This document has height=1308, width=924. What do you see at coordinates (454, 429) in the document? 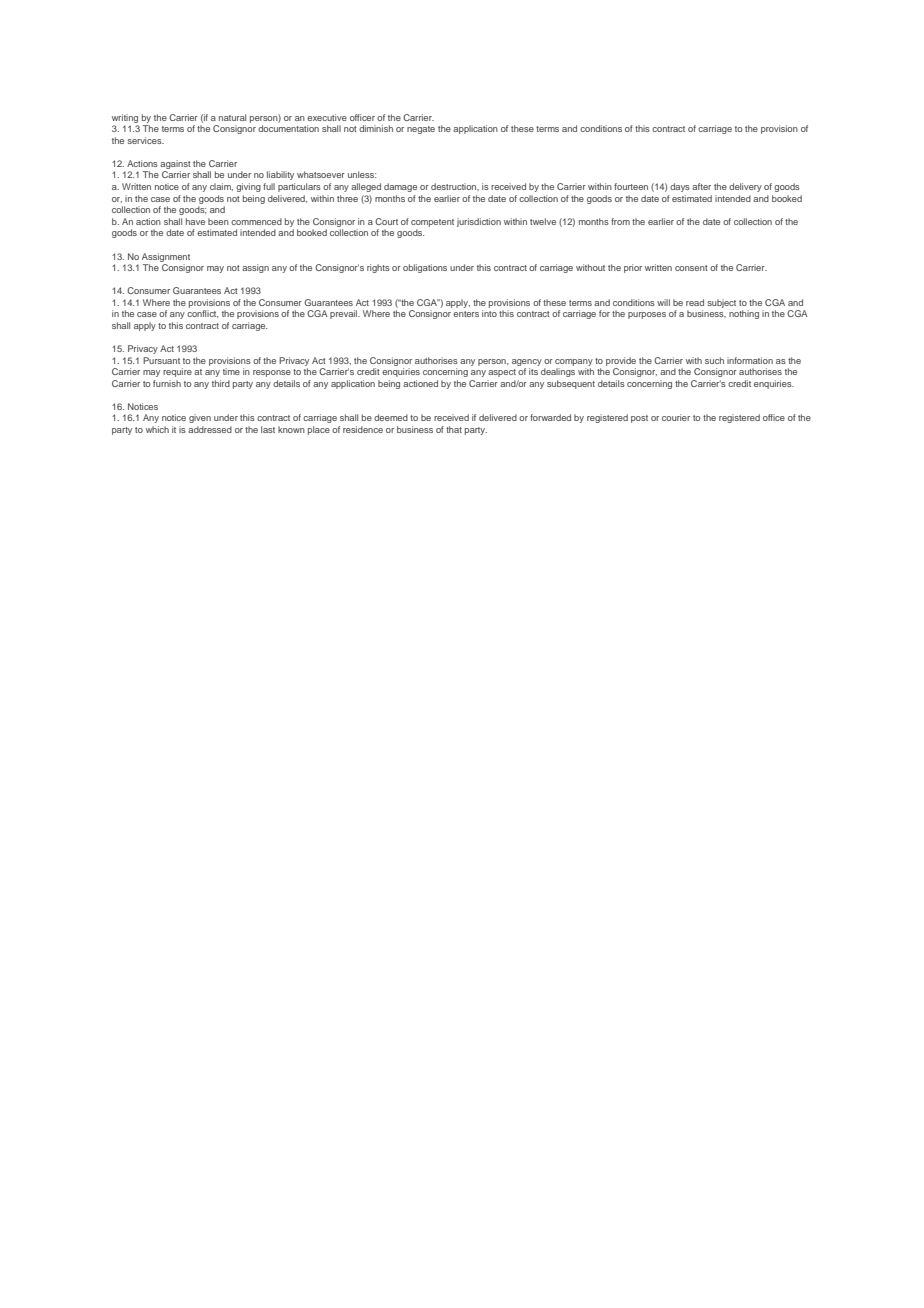
I see `that` at bounding box center [454, 429].
